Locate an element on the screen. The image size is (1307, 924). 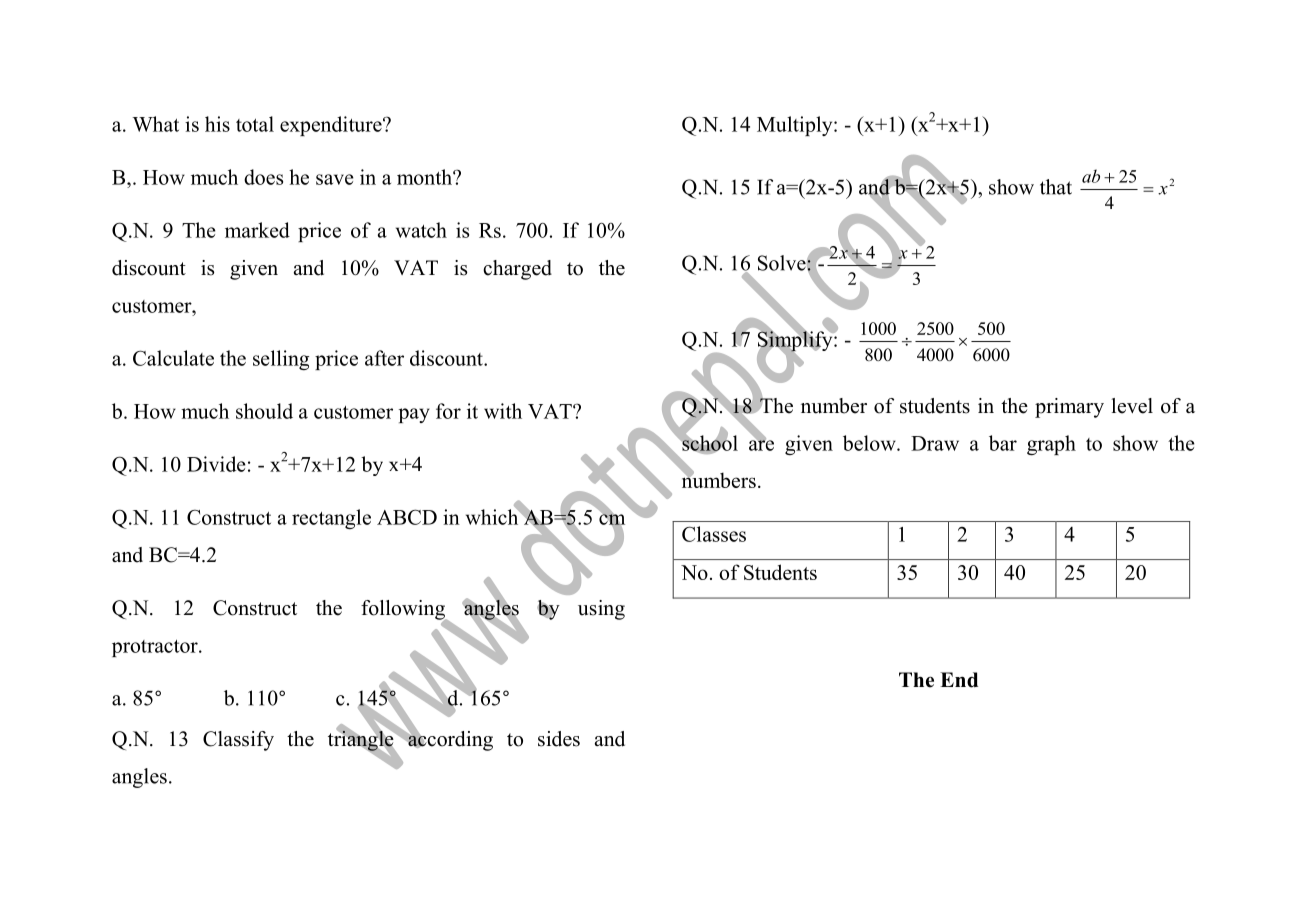
that is located at coordinates (1056, 187).
